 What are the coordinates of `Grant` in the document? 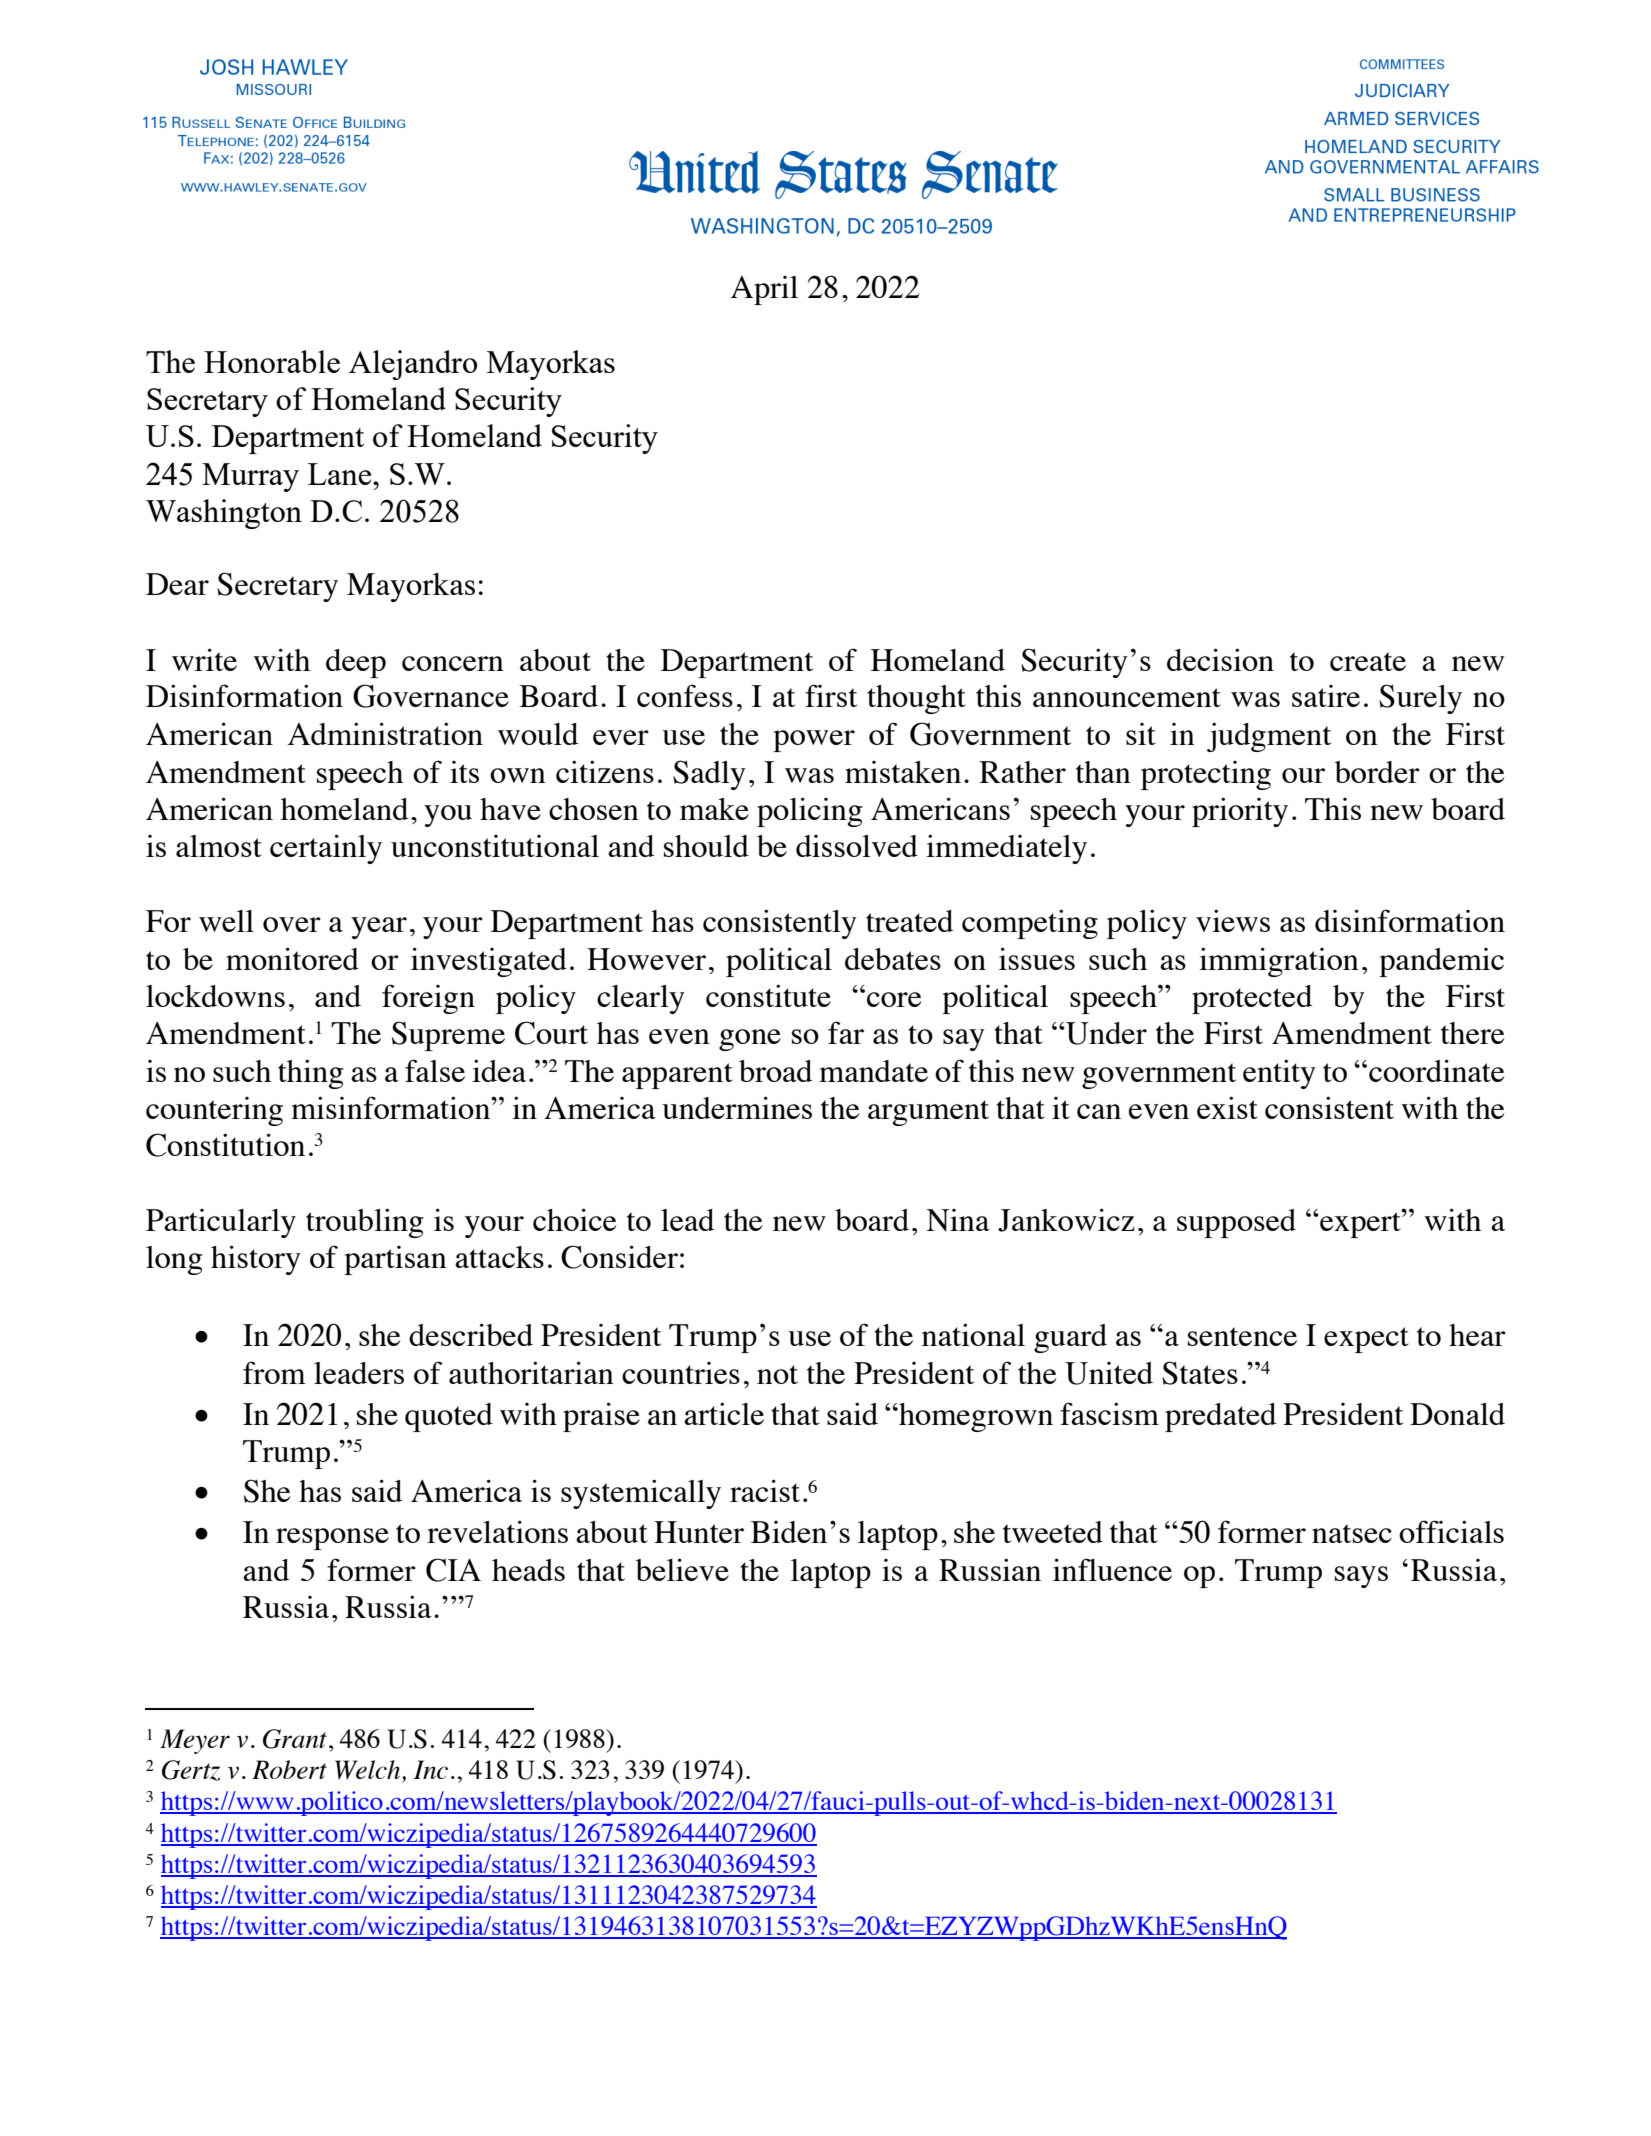 It's located at (295, 1739).
